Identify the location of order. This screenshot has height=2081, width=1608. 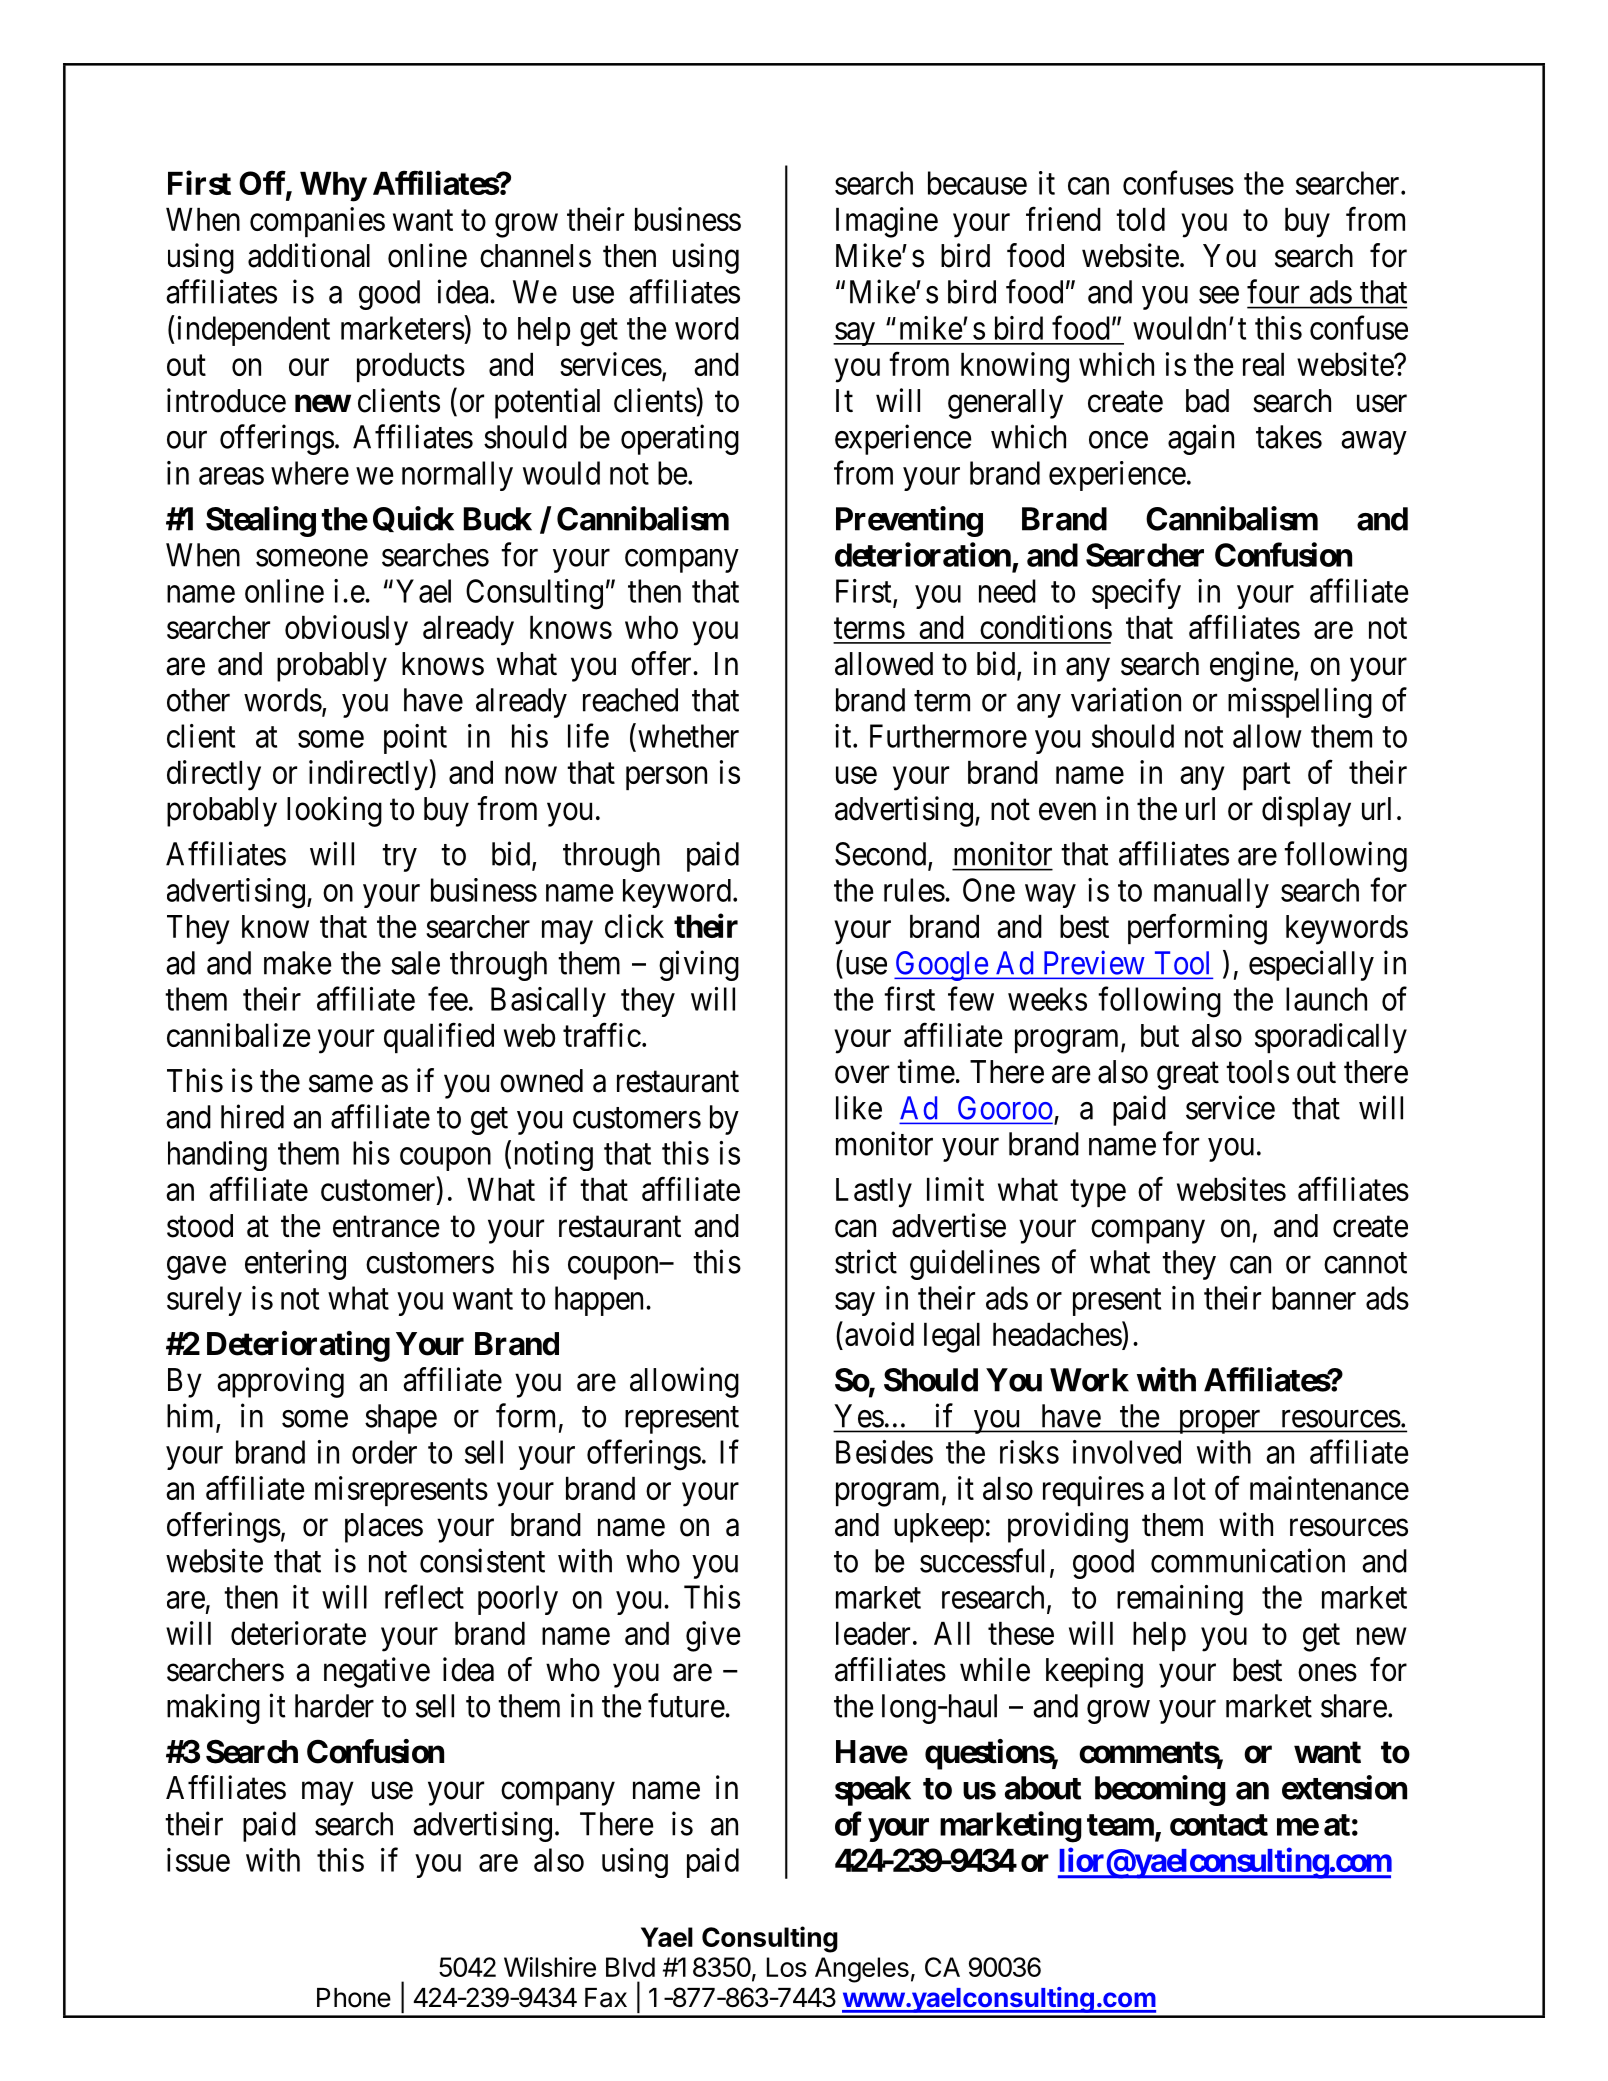
(384, 1452).
